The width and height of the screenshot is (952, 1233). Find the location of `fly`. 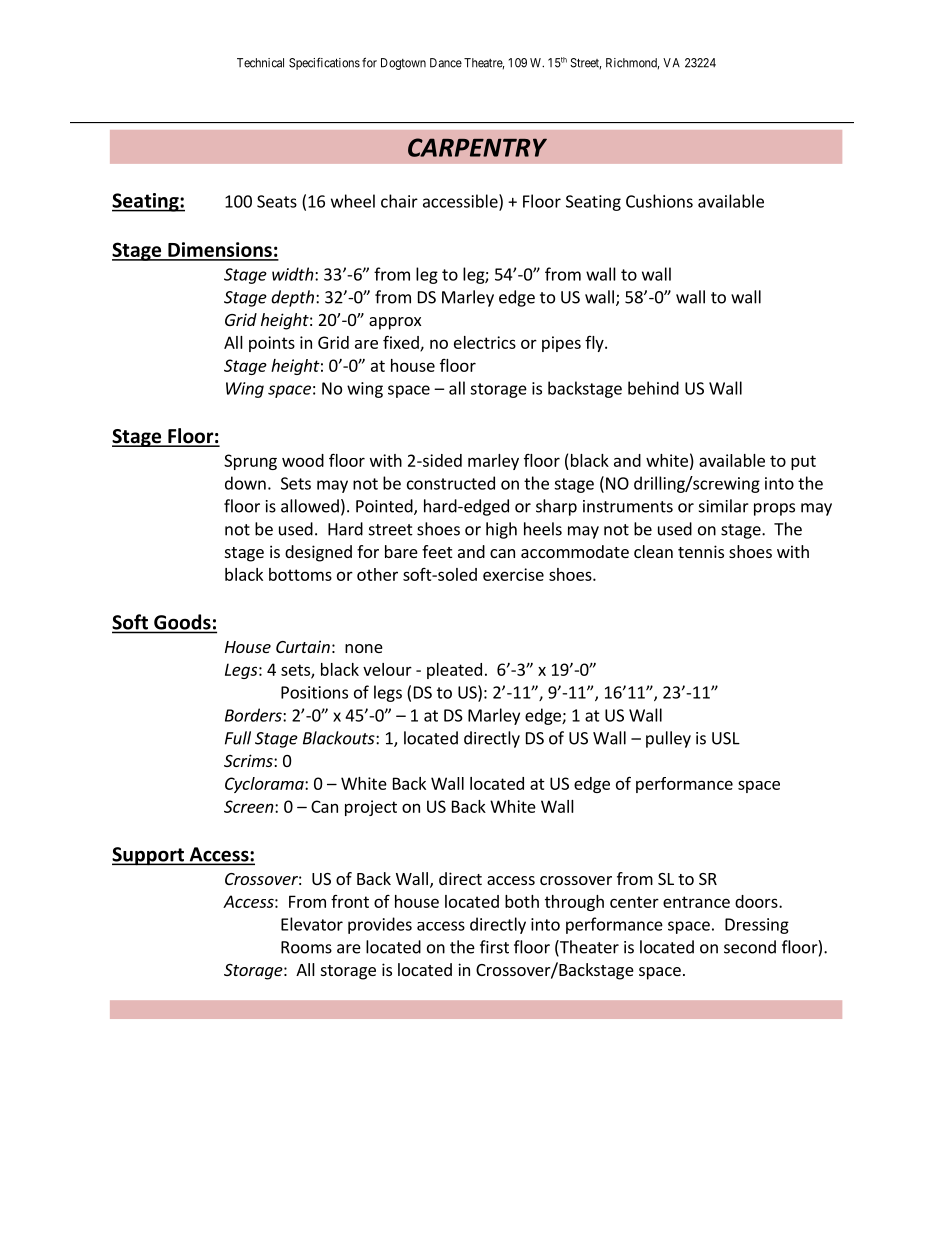

fly is located at coordinates (595, 344).
